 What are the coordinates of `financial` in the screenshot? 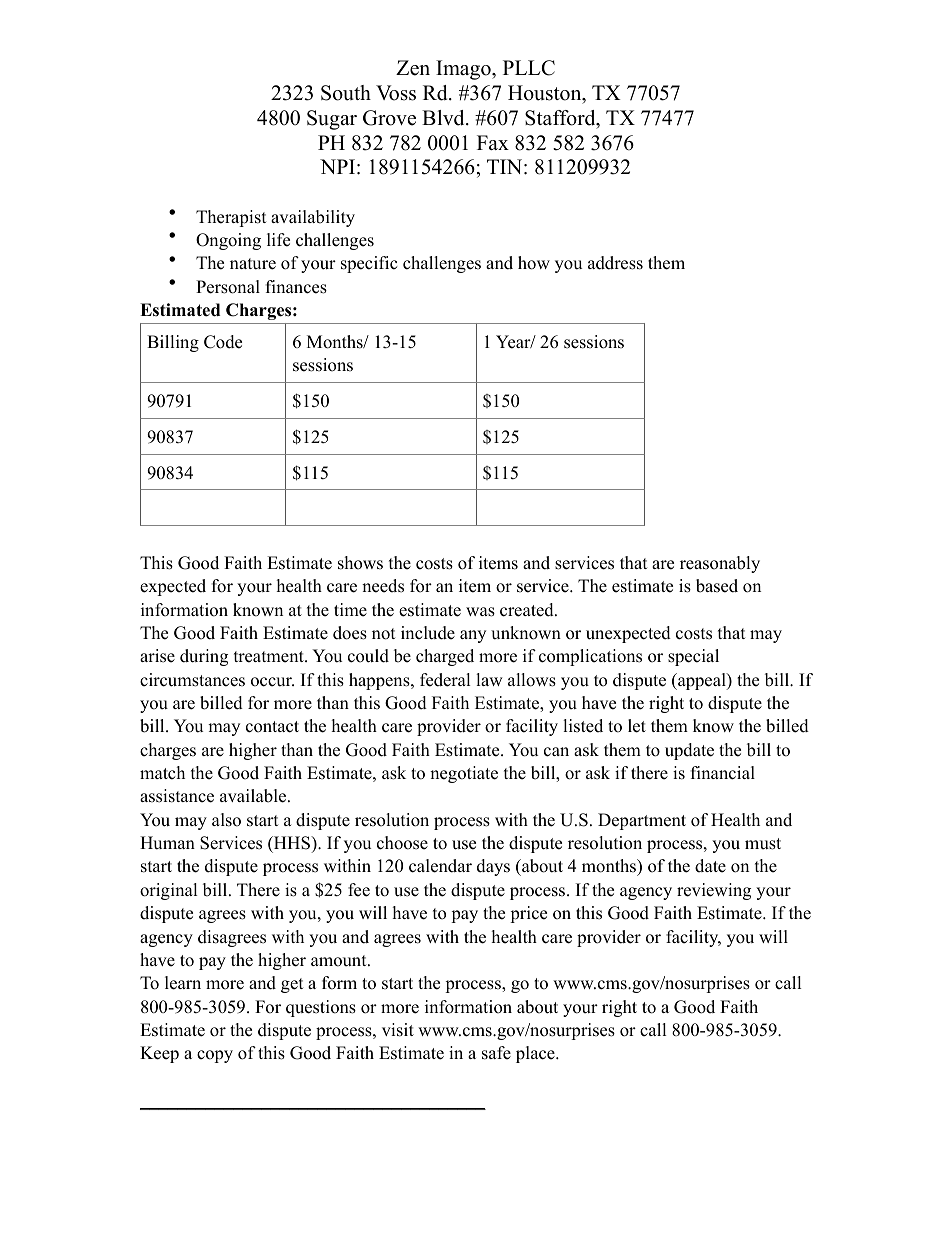 It's located at (723, 773).
